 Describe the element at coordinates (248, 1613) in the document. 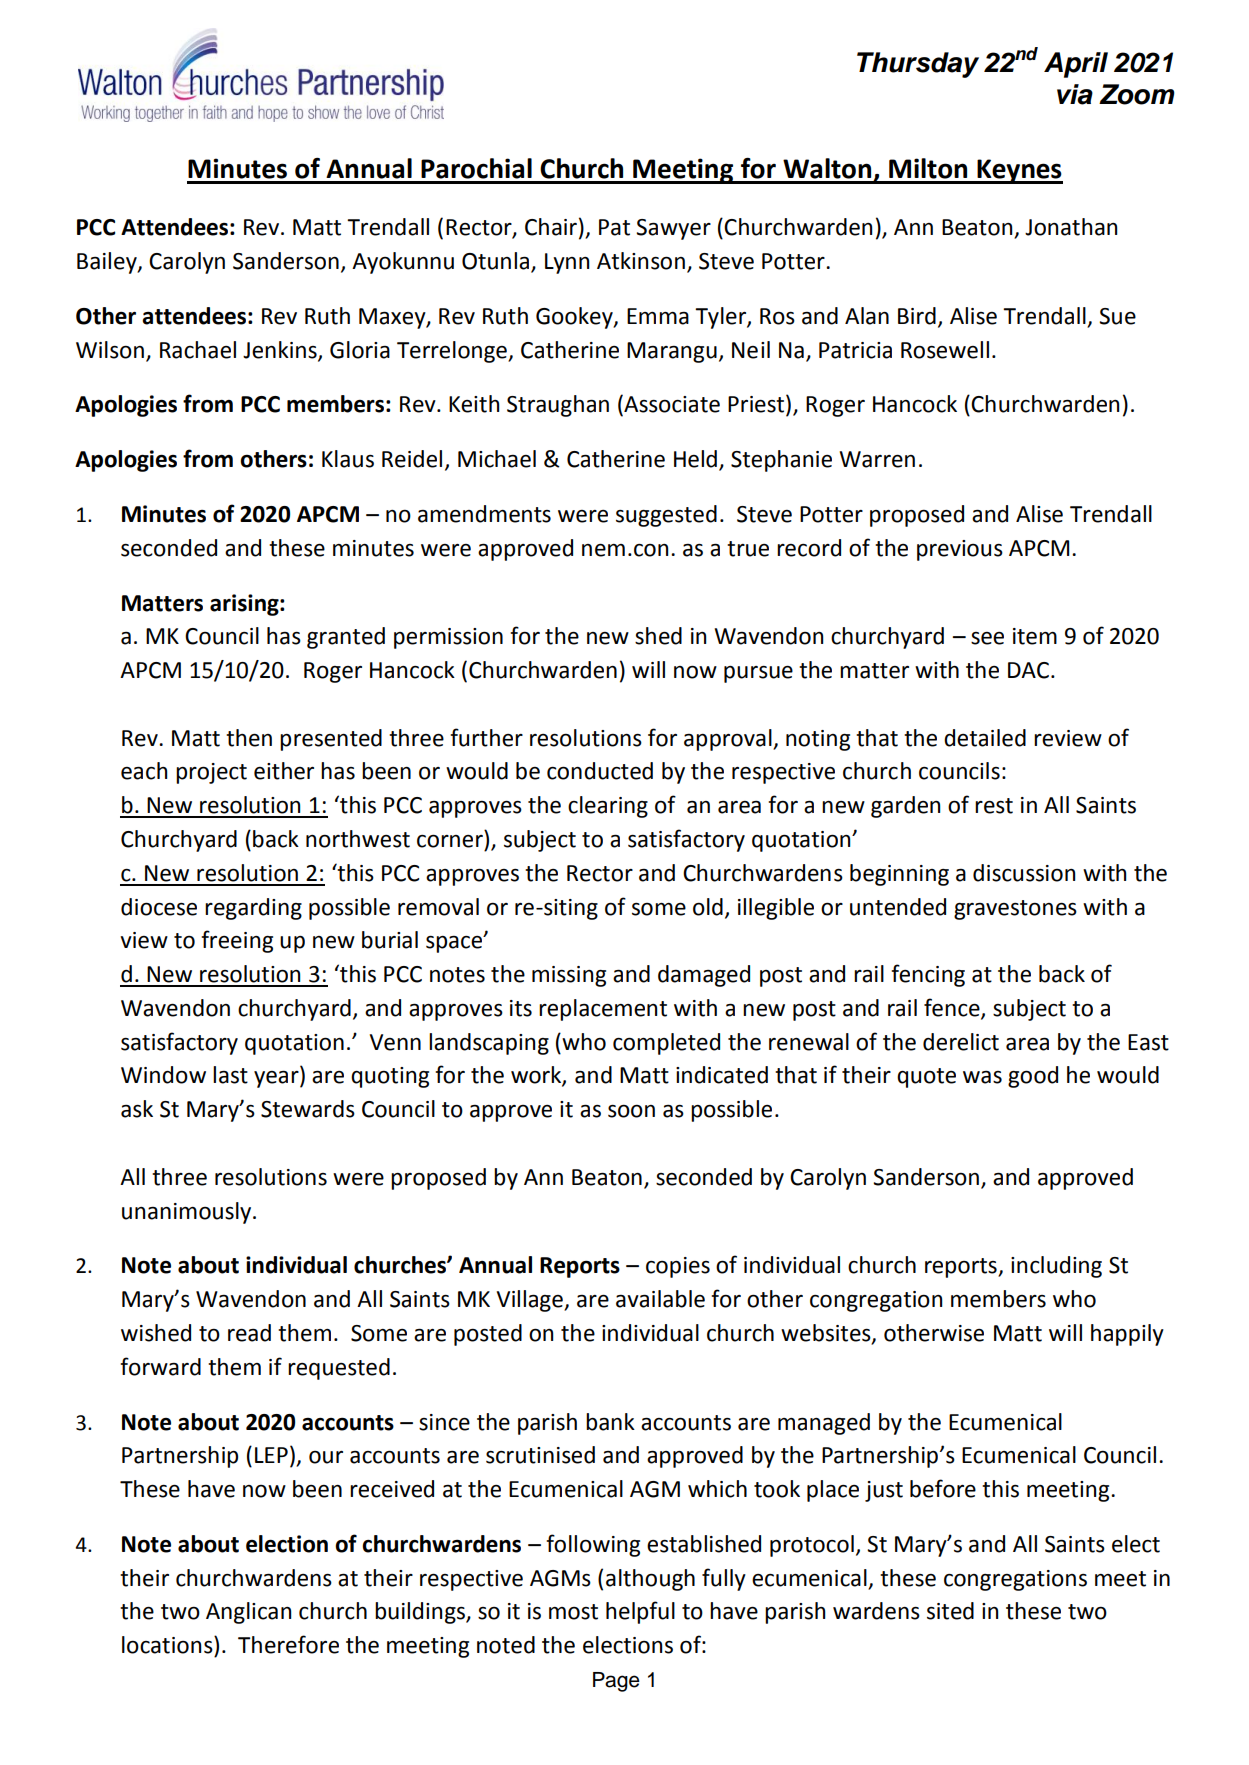

I see `Anglican` at that location.
